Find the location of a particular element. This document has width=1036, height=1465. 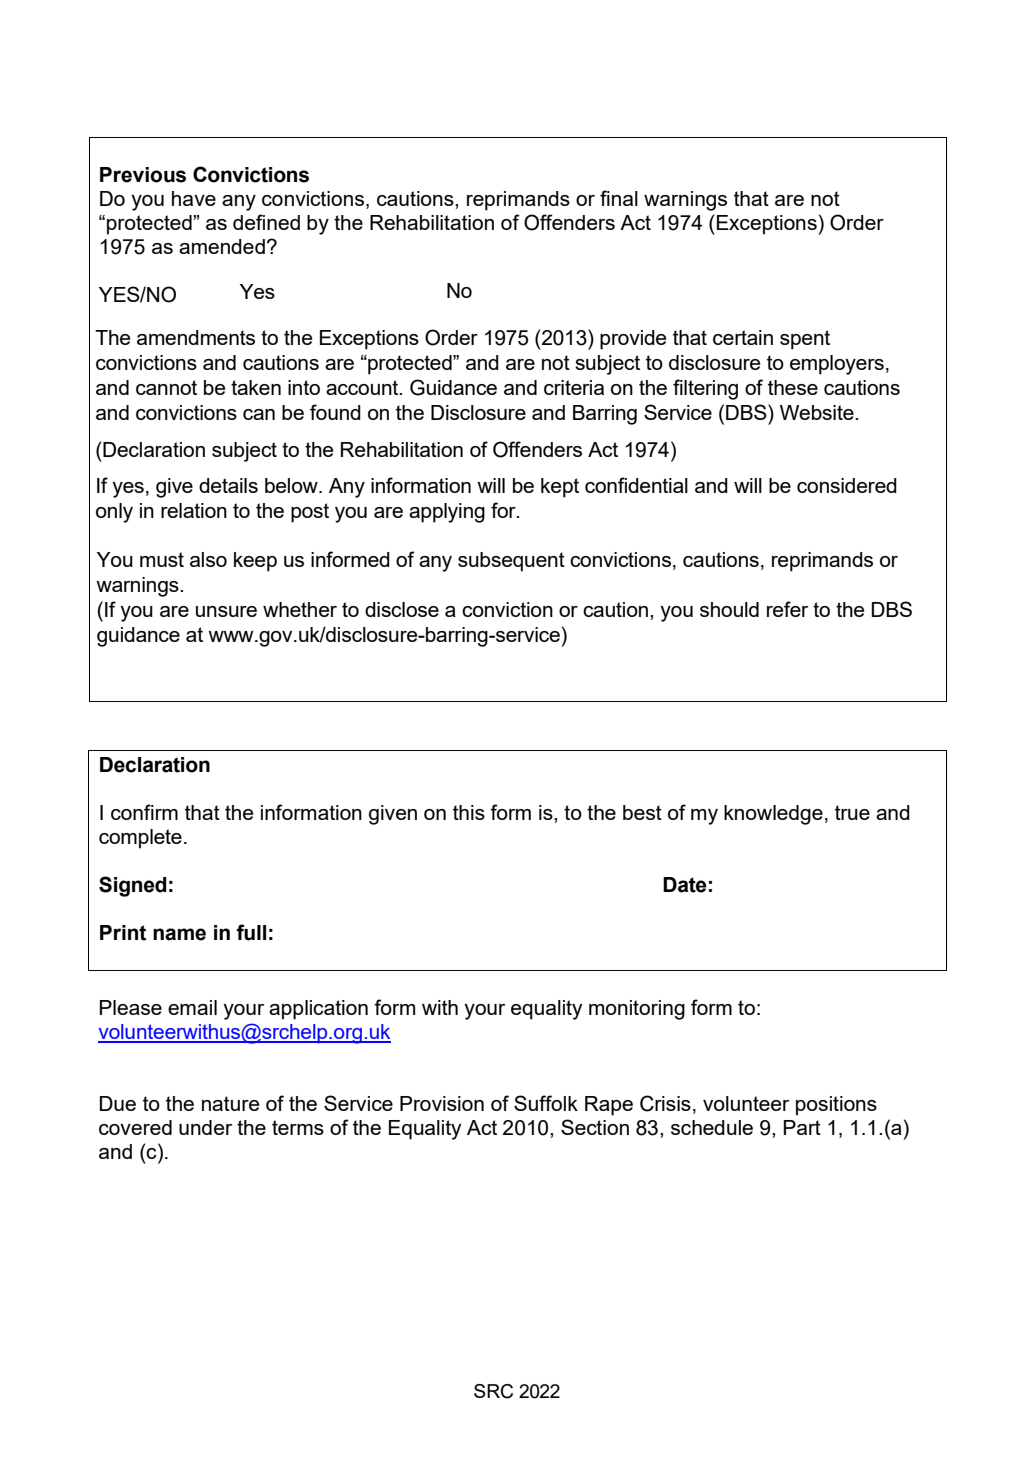

knowledge is located at coordinates (773, 815).
